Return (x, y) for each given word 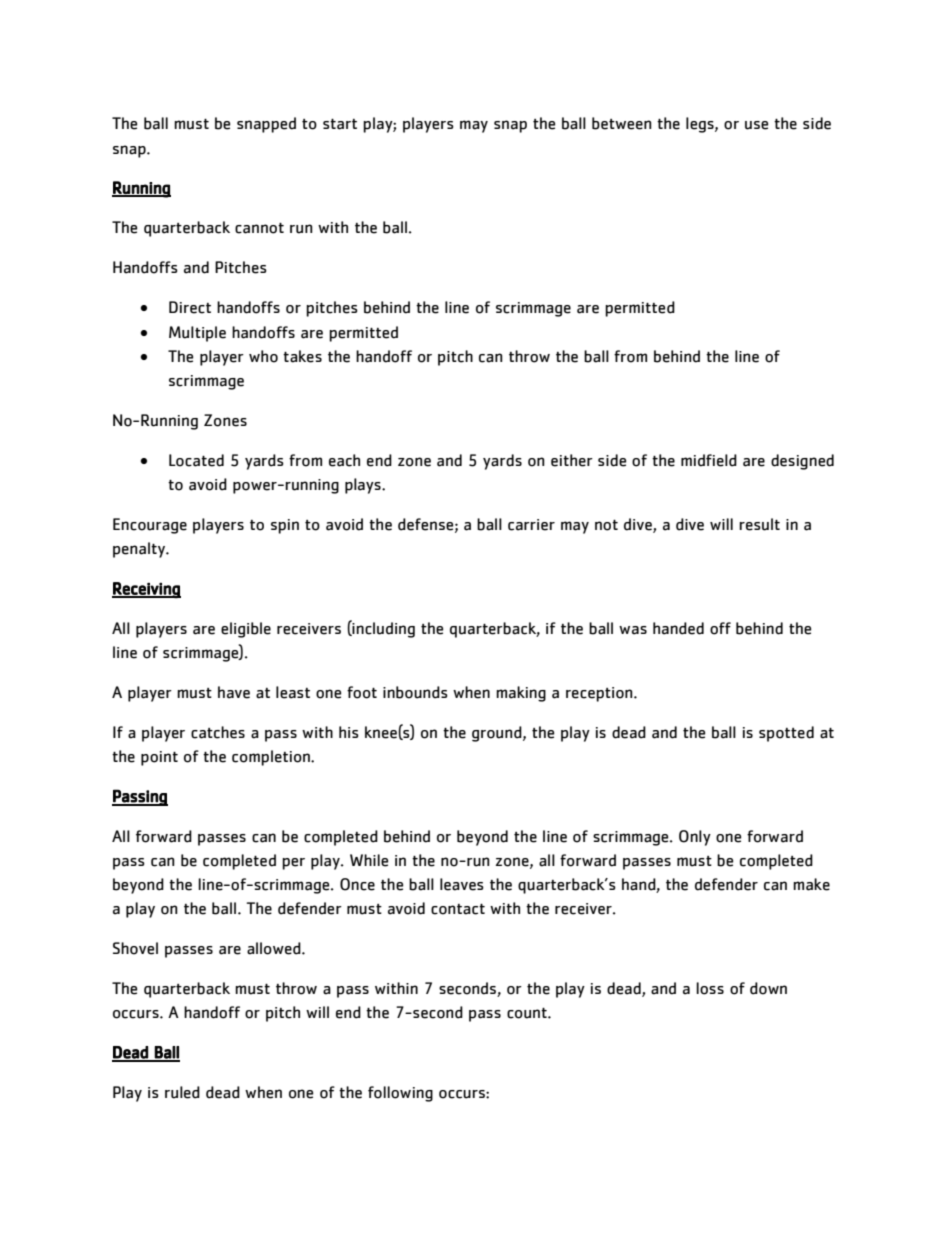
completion (272, 758)
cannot (259, 228)
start (340, 124)
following (400, 1094)
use (756, 125)
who (263, 356)
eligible (246, 630)
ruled (182, 1092)
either (572, 460)
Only (695, 838)
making (521, 694)
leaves (462, 884)
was (633, 630)
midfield (709, 460)
